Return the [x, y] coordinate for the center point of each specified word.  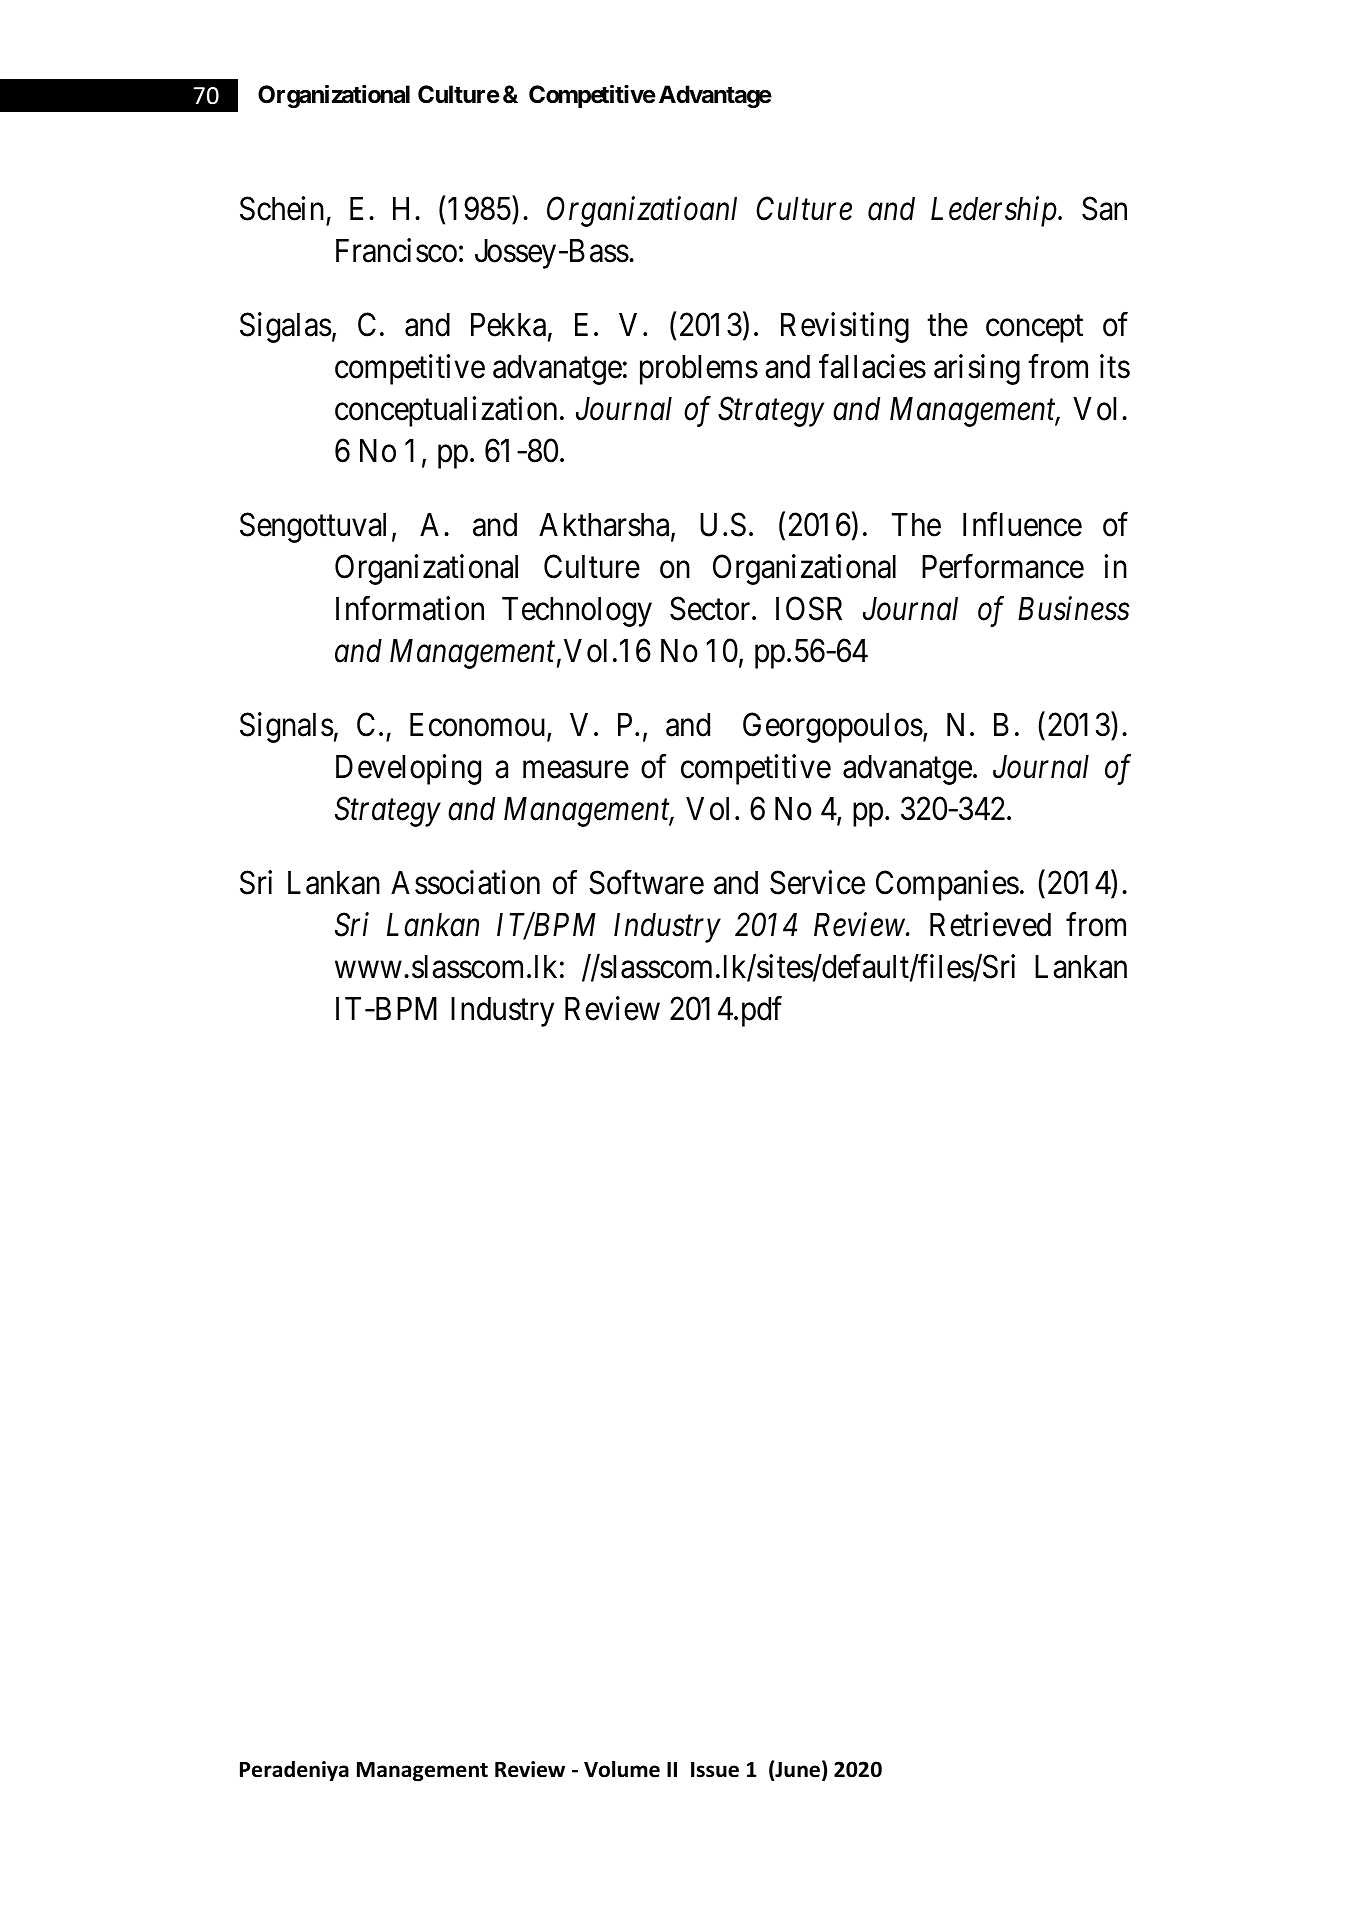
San [1104, 208]
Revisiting [845, 327]
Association [465, 882]
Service [817, 882]
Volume [622, 1769]
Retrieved [990, 924]
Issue [715, 1770]
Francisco [396, 250]
